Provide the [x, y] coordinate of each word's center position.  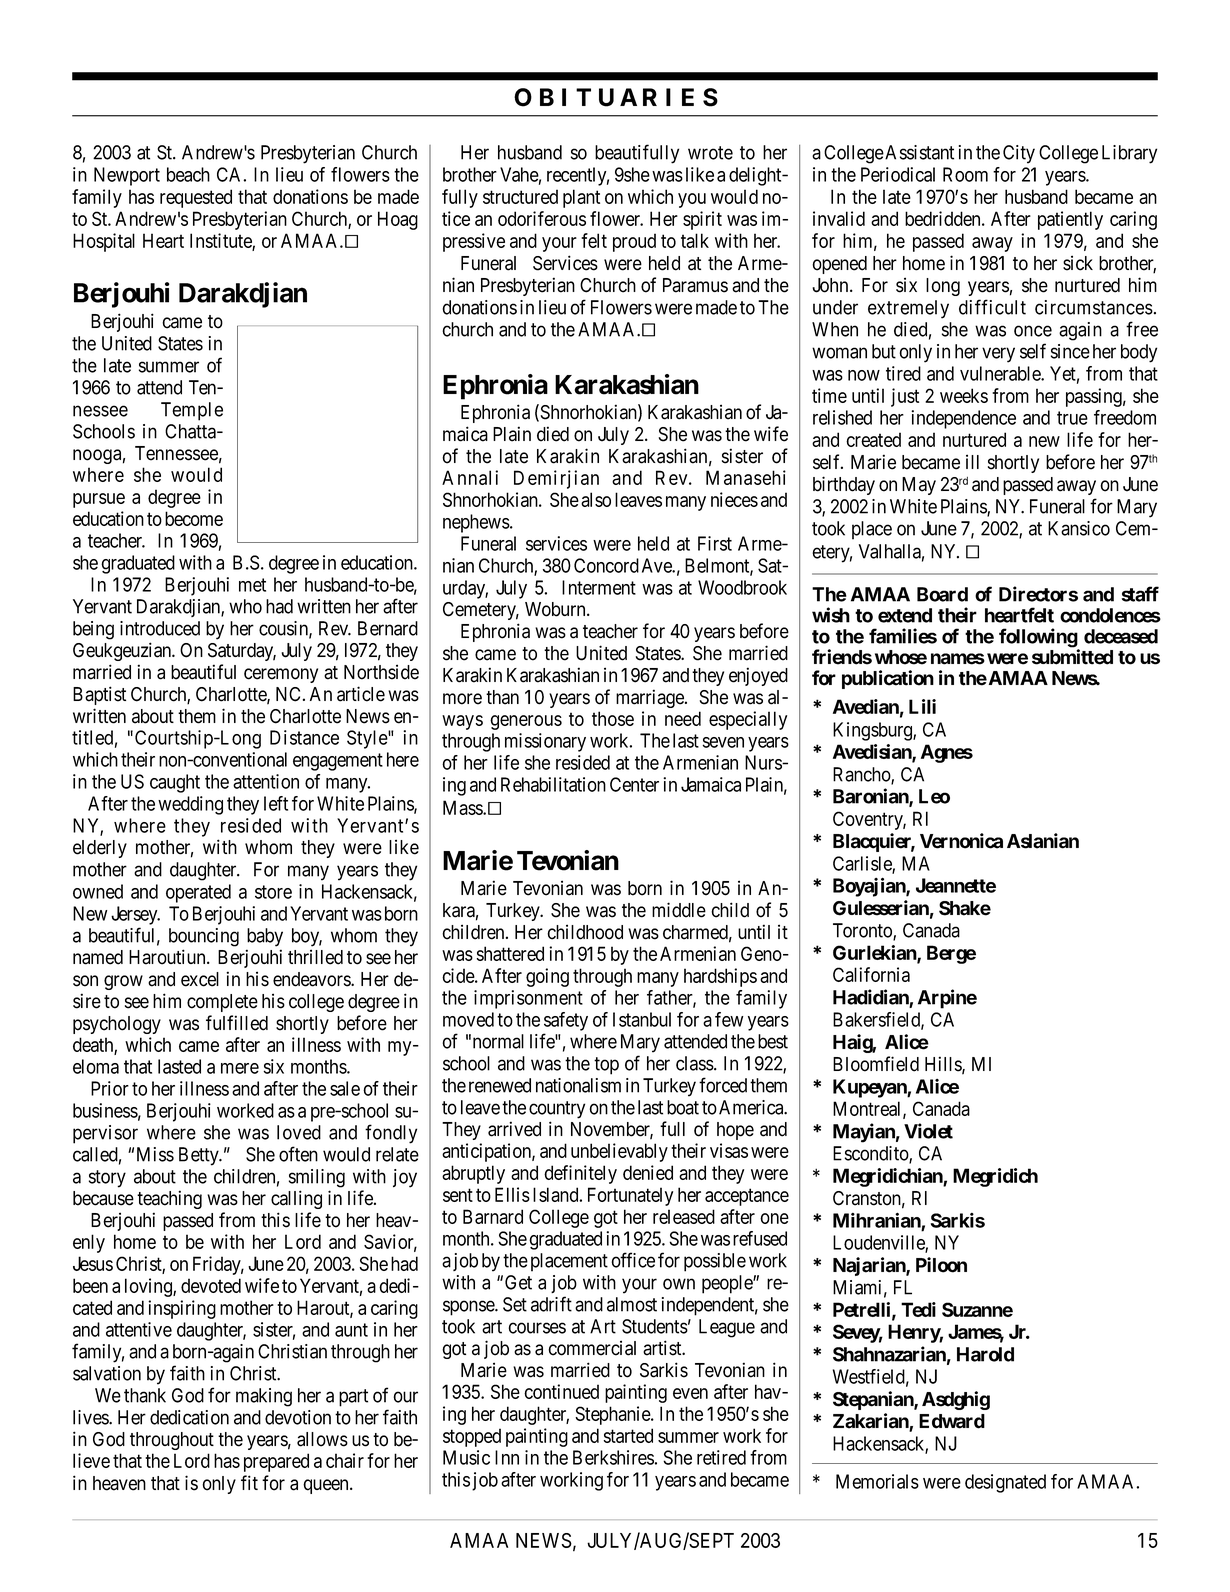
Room [965, 174]
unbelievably [619, 1152]
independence [963, 419]
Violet [928, 1131]
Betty [200, 1156]
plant [581, 198]
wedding [190, 805]
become [194, 518]
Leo [934, 796]
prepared [276, 1462]
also [596, 499]
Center [634, 784]
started [628, 1435]
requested [196, 198]
